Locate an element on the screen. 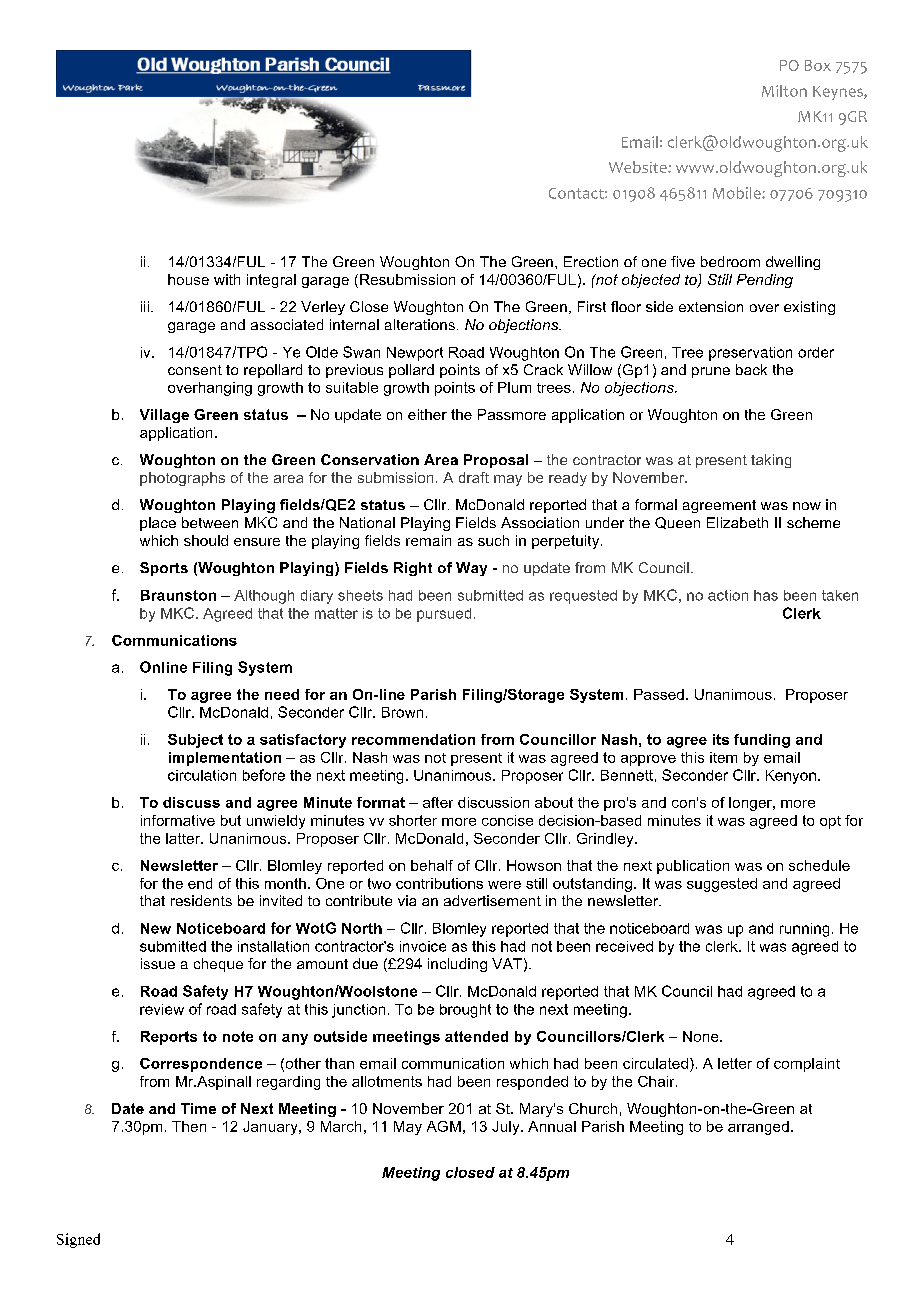 This screenshot has height=1308, width=924. Signed is located at coordinates (78, 1240).
